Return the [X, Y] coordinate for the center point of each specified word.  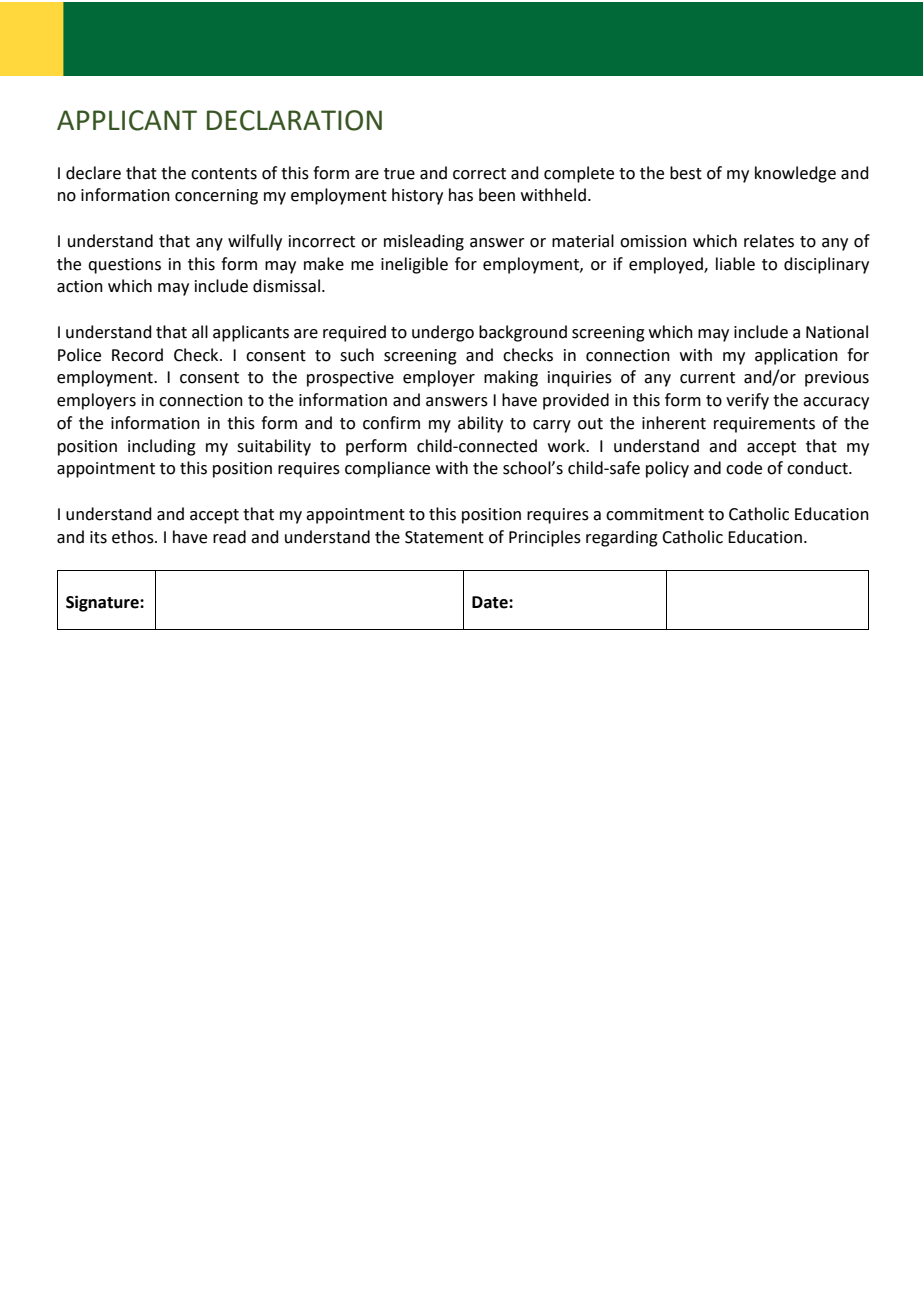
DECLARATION [294, 120]
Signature [103, 603]
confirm [391, 423]
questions [124, 266]
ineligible [414, 265]
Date [491, 602]
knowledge [795, 174]
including [162, 447]
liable [735, 264]
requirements [764, 425]
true [399, 174]
